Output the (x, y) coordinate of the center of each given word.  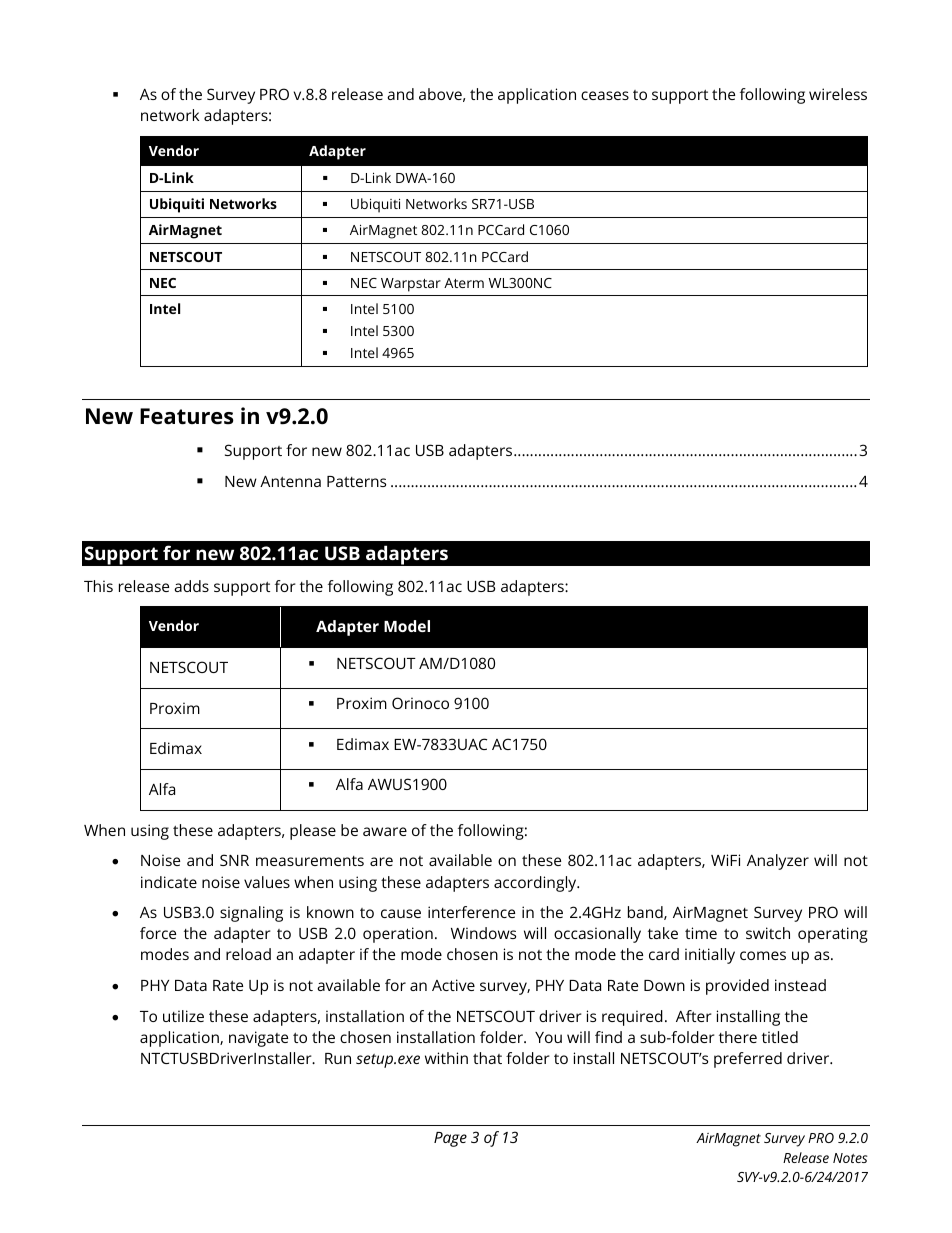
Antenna (290, 481)
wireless (838, 94)
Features (187, 416)
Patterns (356, 481)
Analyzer (778, 862)
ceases (605, 95)
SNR (234, 860)
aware (385, 831)
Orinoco (420, 703)
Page (450, 1139)
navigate (258, 1039)
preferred (748, 1060)
